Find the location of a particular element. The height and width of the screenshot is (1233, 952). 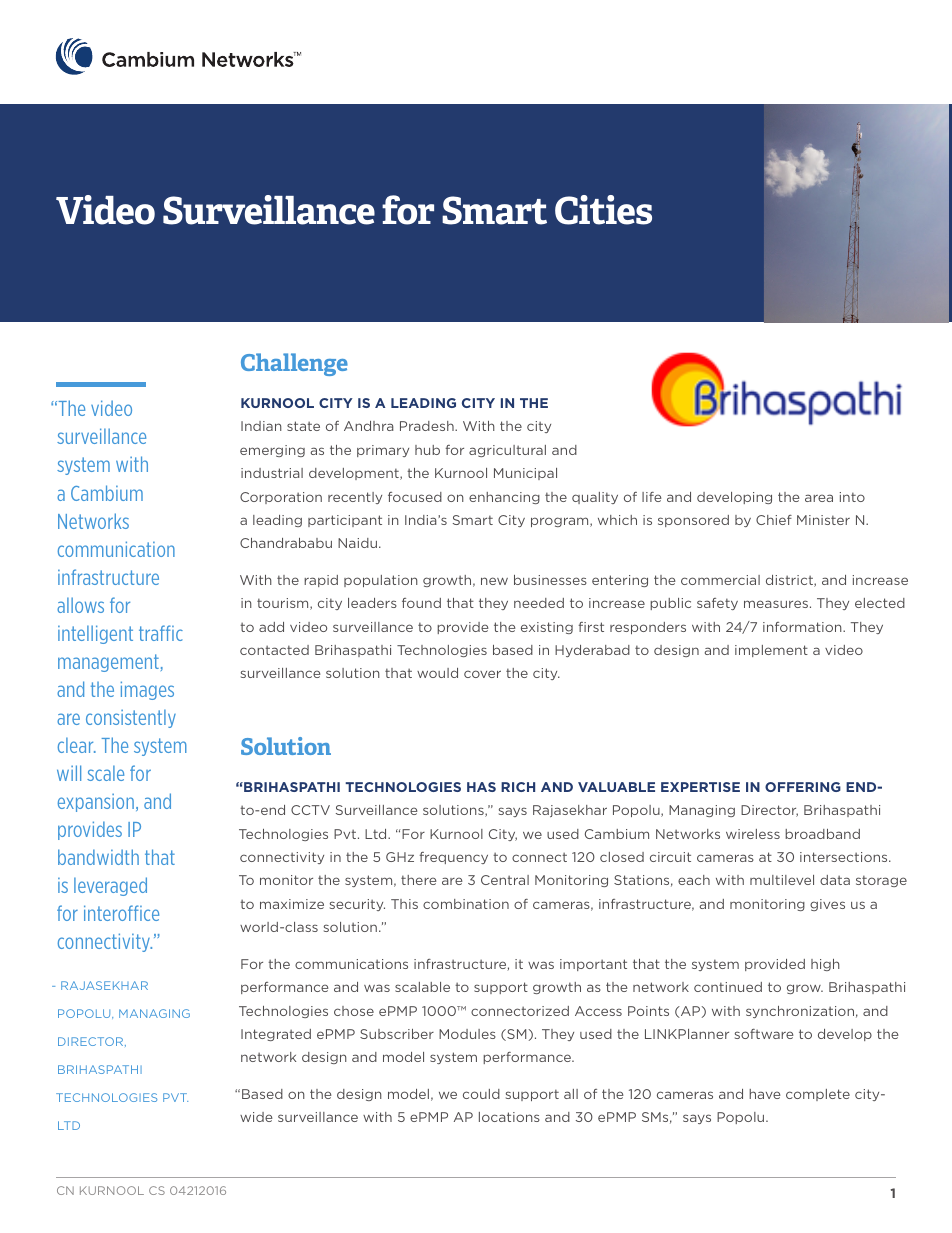

have is located at coordinates (765, 1094).
